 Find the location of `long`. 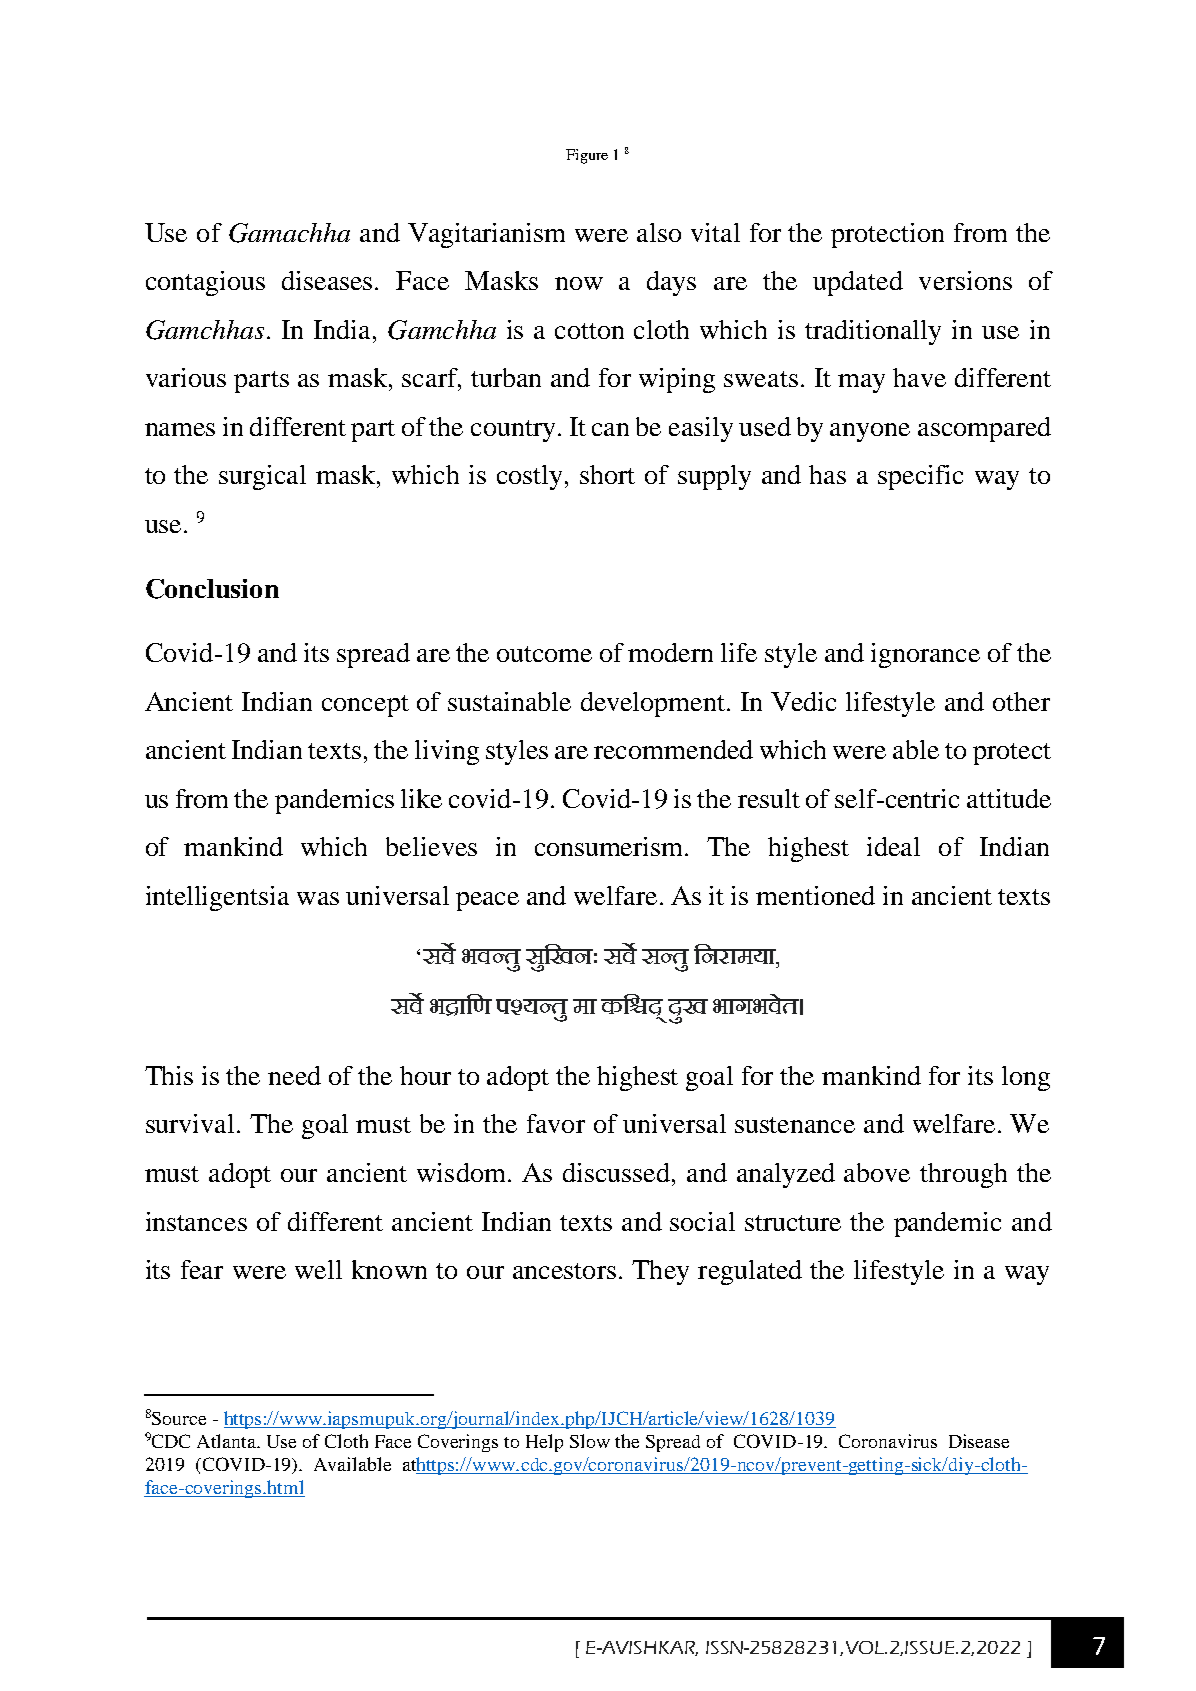

long is located at coordinates (1026, 1078).
